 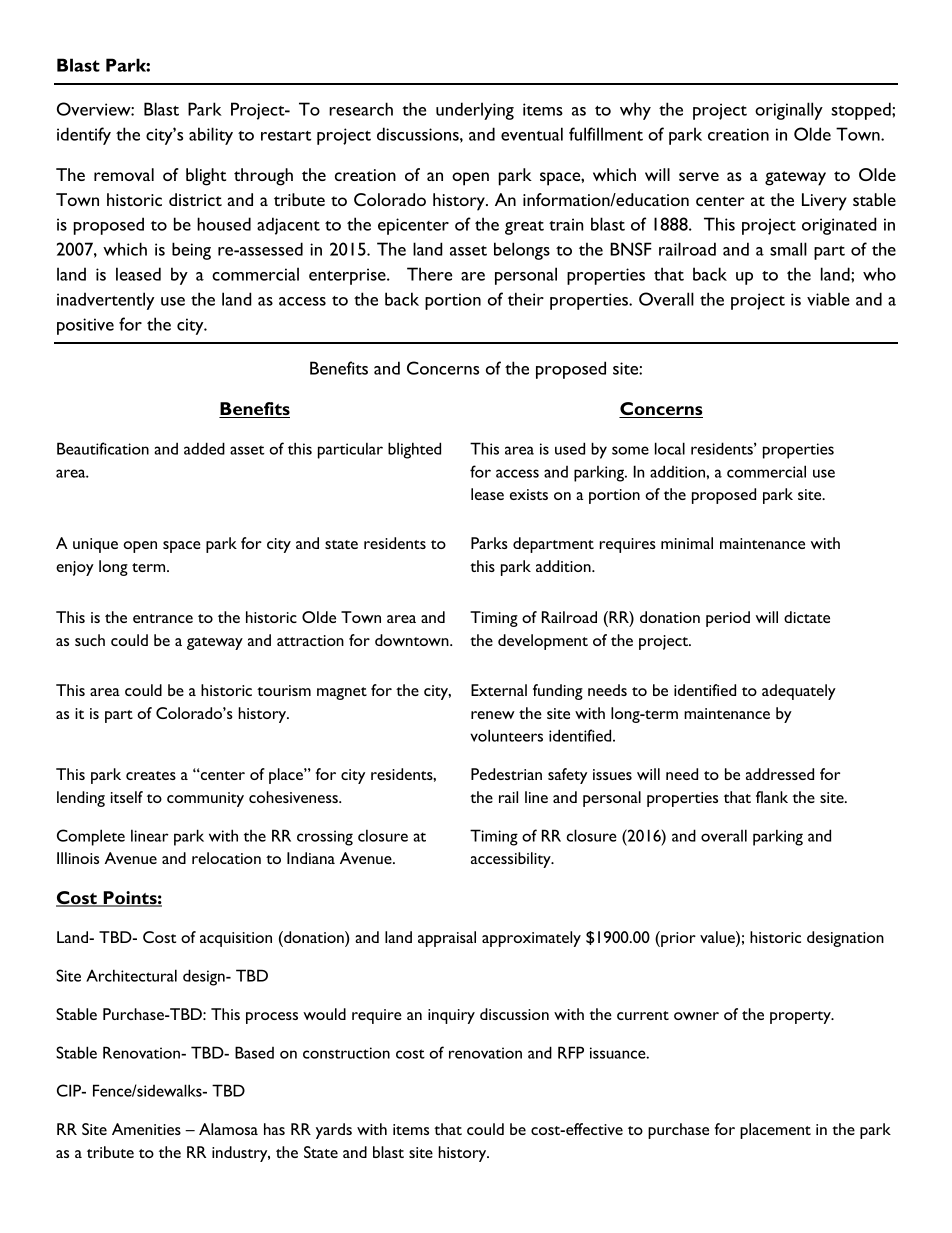 I want to click on originally, so click(x=789, y=111).
